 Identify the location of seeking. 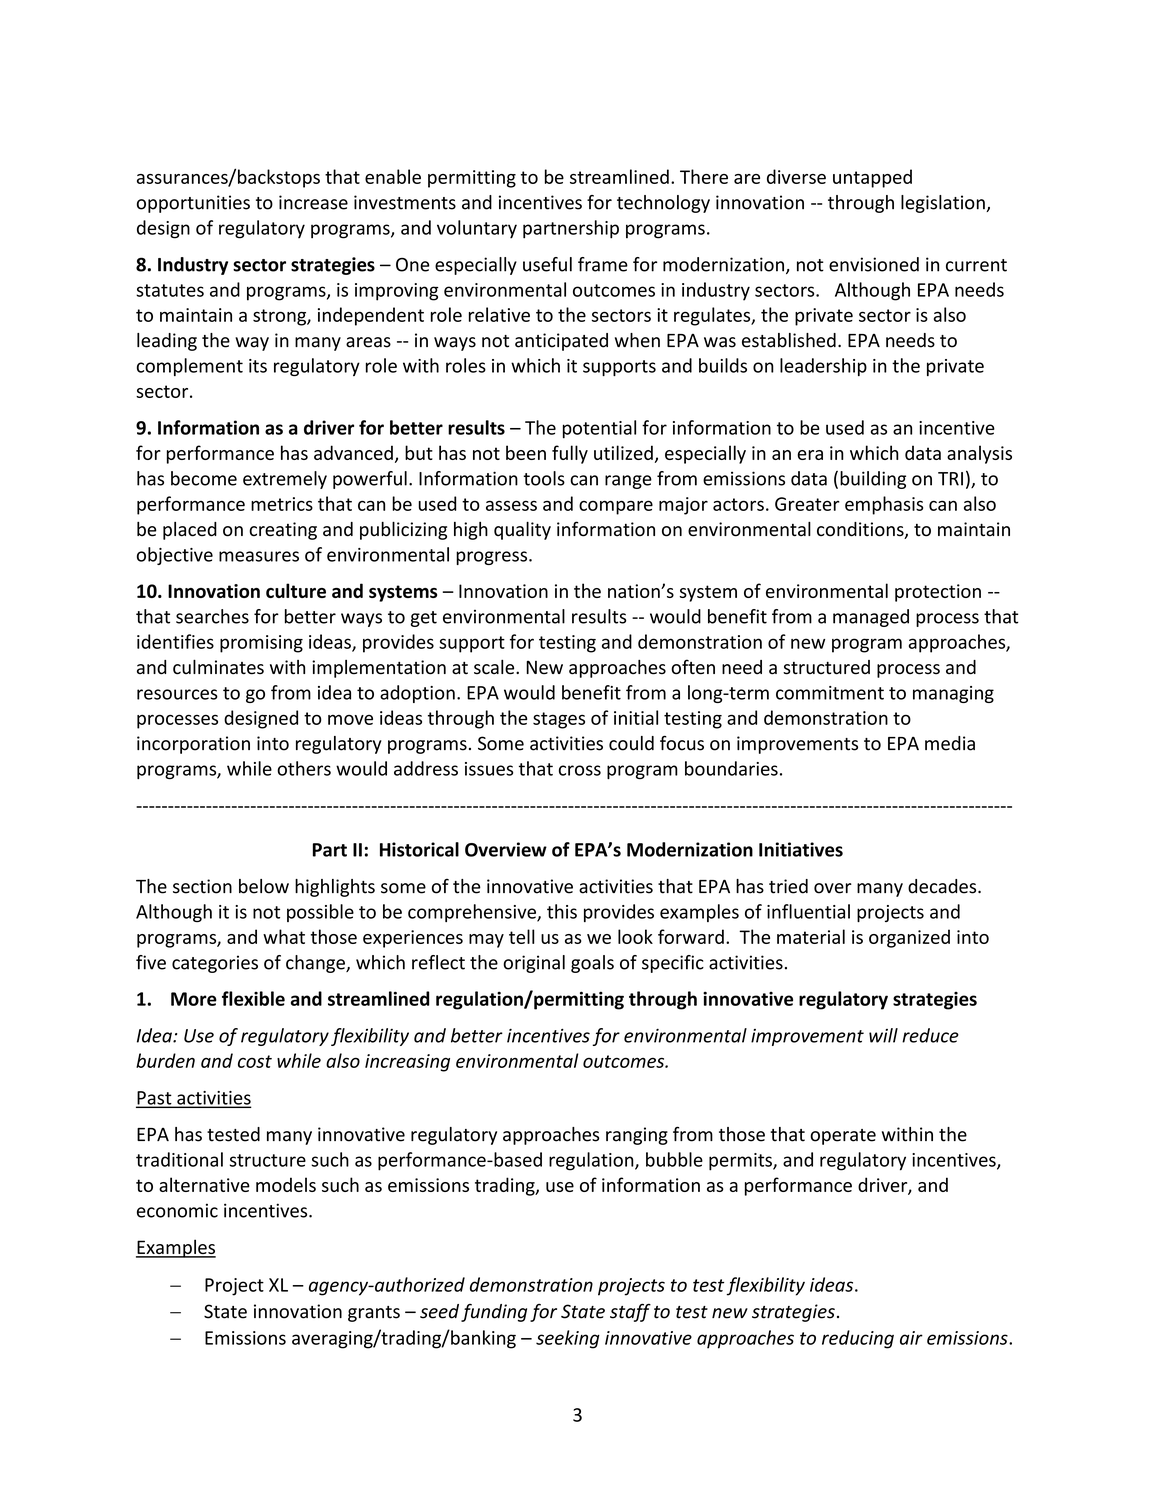
(568, 1339).
